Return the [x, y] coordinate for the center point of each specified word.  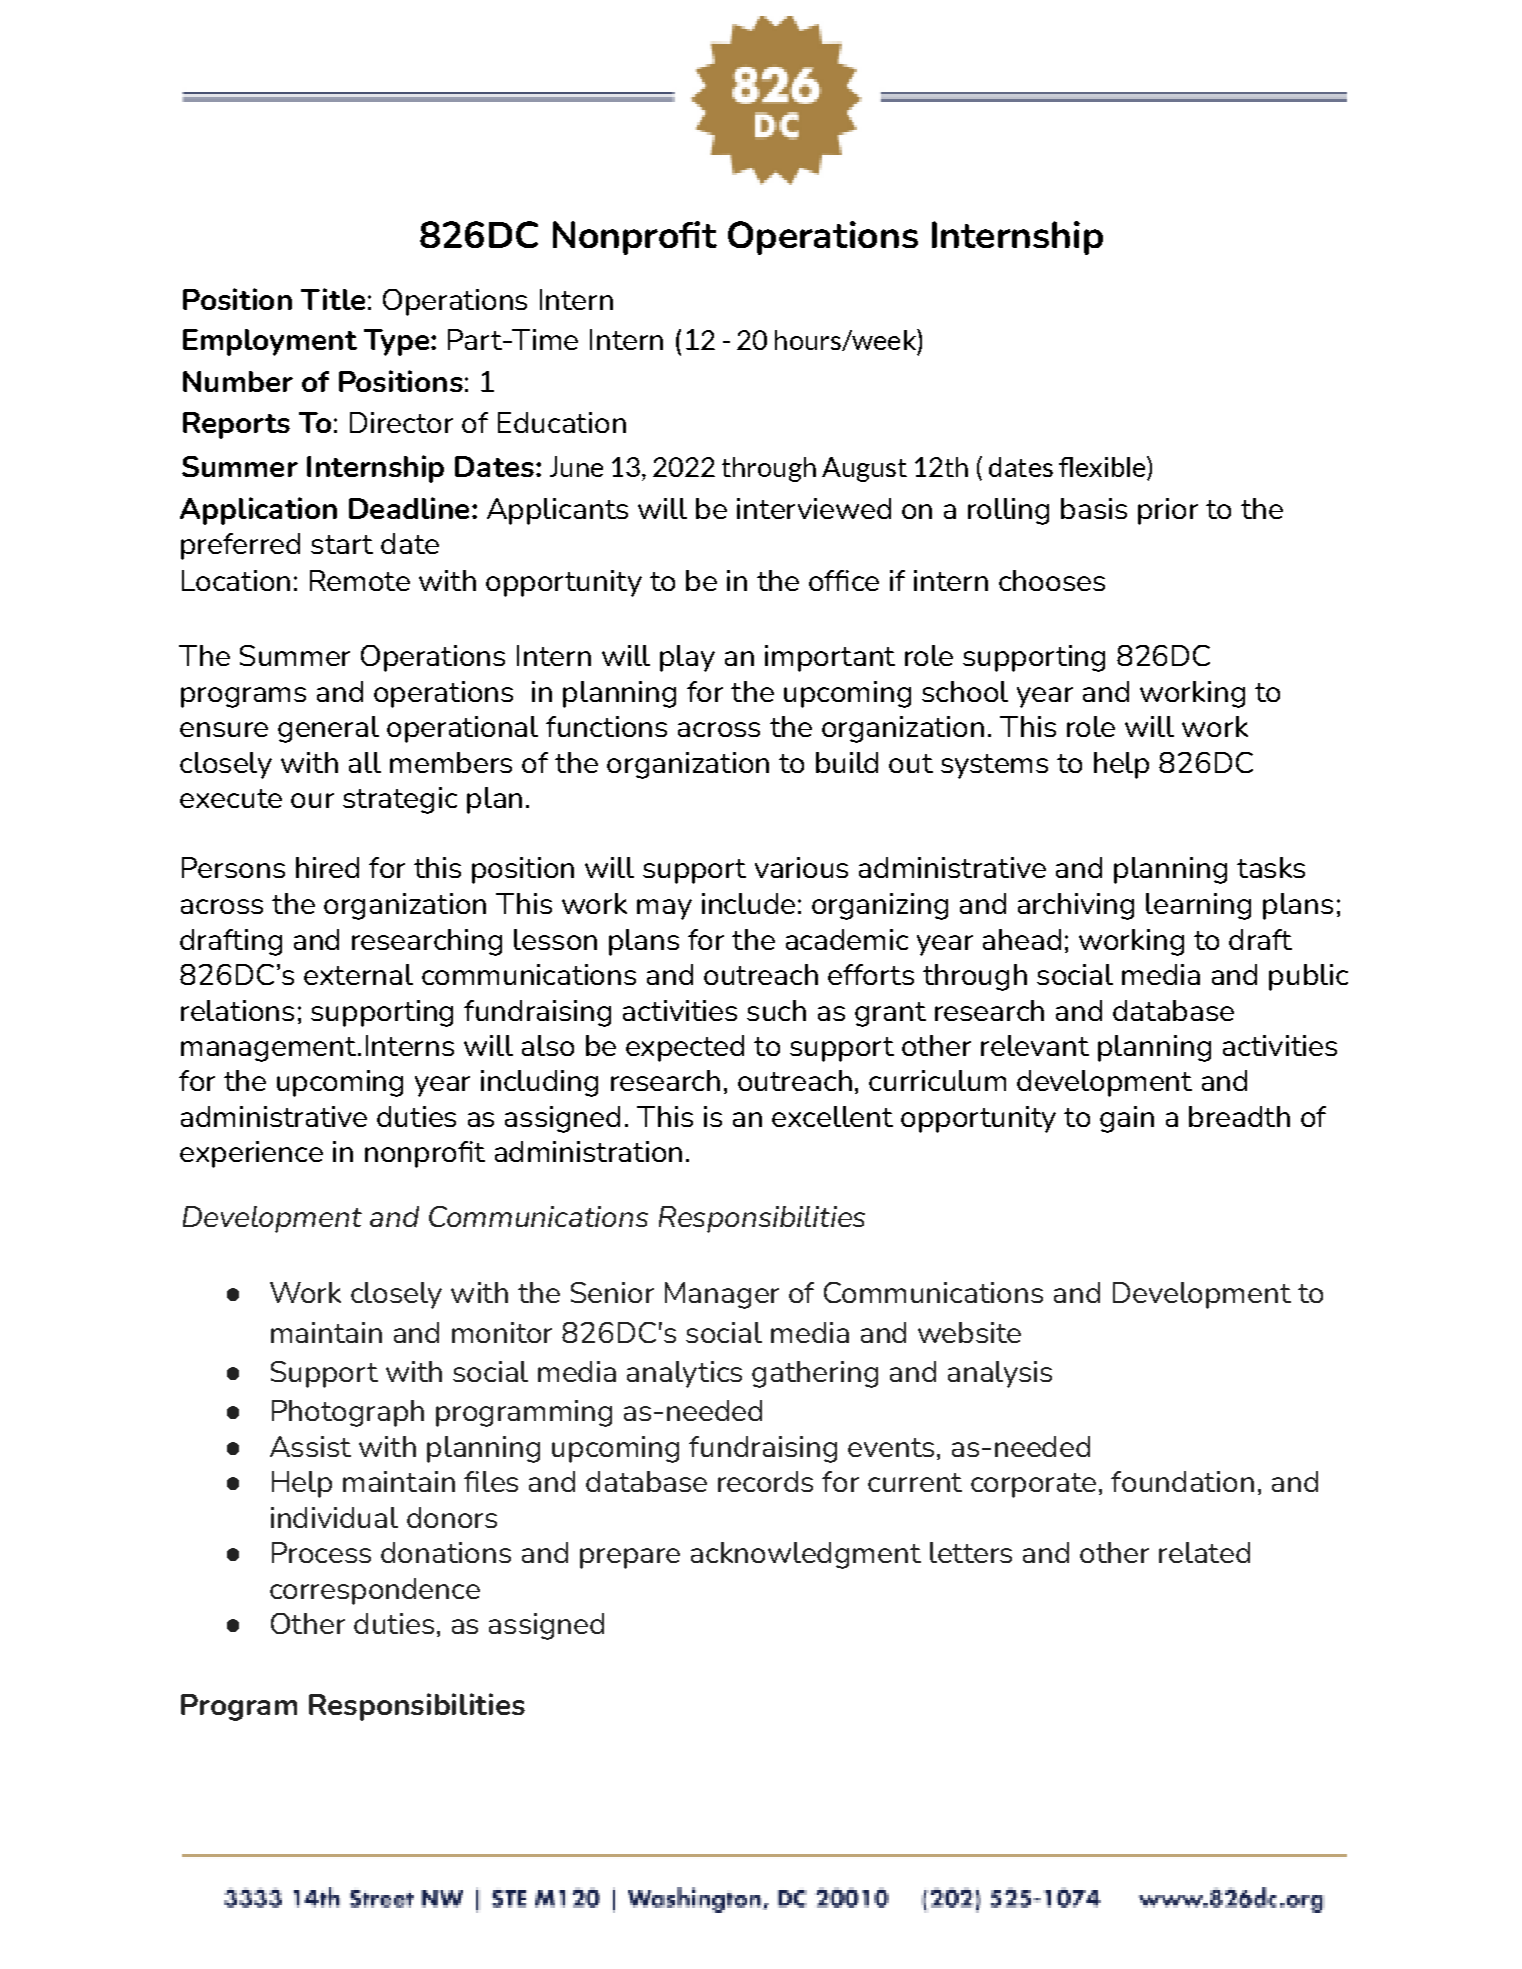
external [358, 974]
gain [1127, 1119]
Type [398, 342]
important [830, 658]
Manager [722, 1295]
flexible [1103, 468]
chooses [1052, 580]
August [864, 469]
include [748, 903]
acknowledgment [806, 1555]
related [1204, 1552]
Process [321, 1552]
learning [1198, 906]
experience [251, 1154]
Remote [360, 580]
